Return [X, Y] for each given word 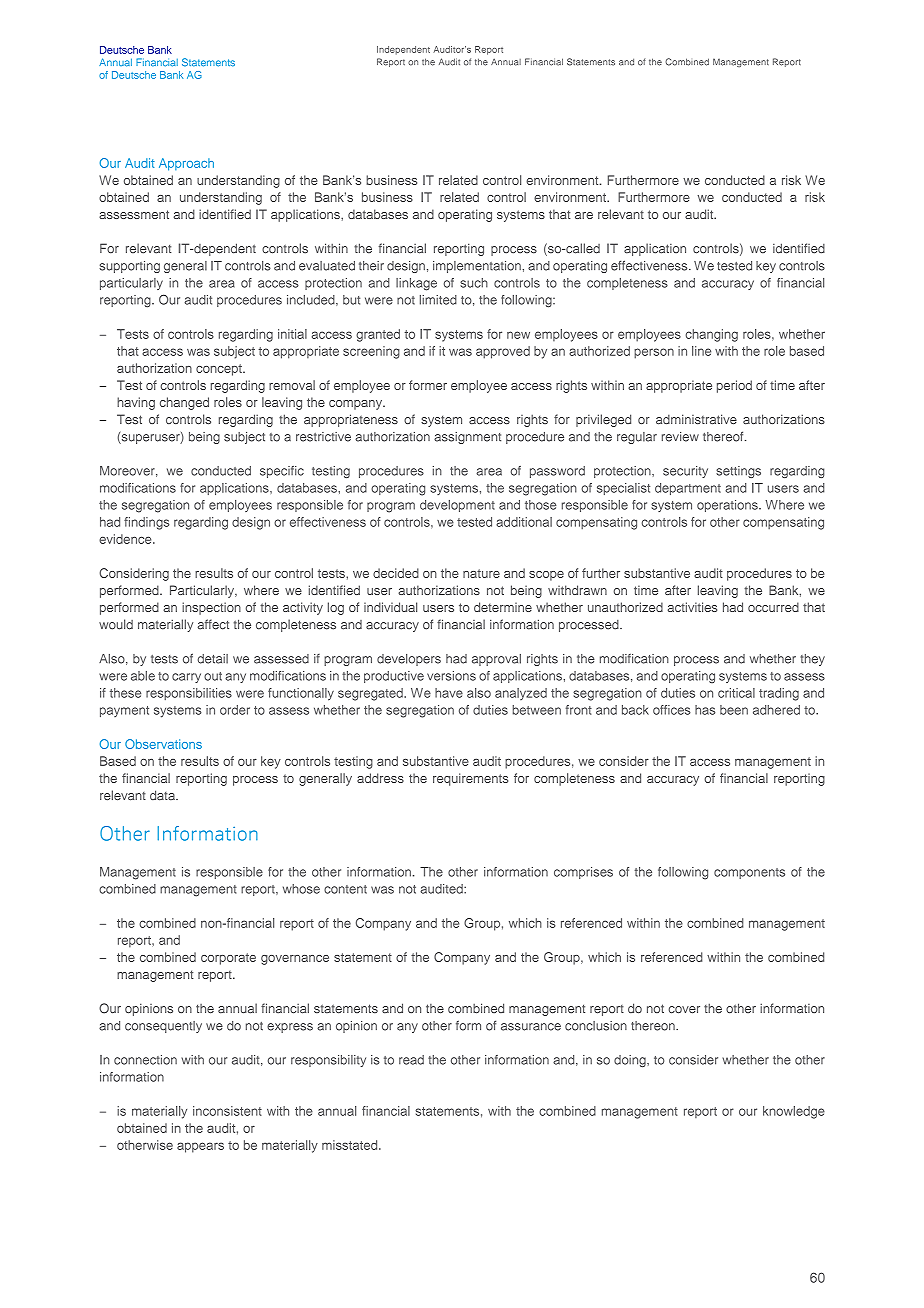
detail [213, 659]
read [411, 1060]
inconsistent [227, 1111]
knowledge [794, 1112]
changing [711, 335]
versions [451, 676]
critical [736, 693]
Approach [186, 164]
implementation [478, 267]
